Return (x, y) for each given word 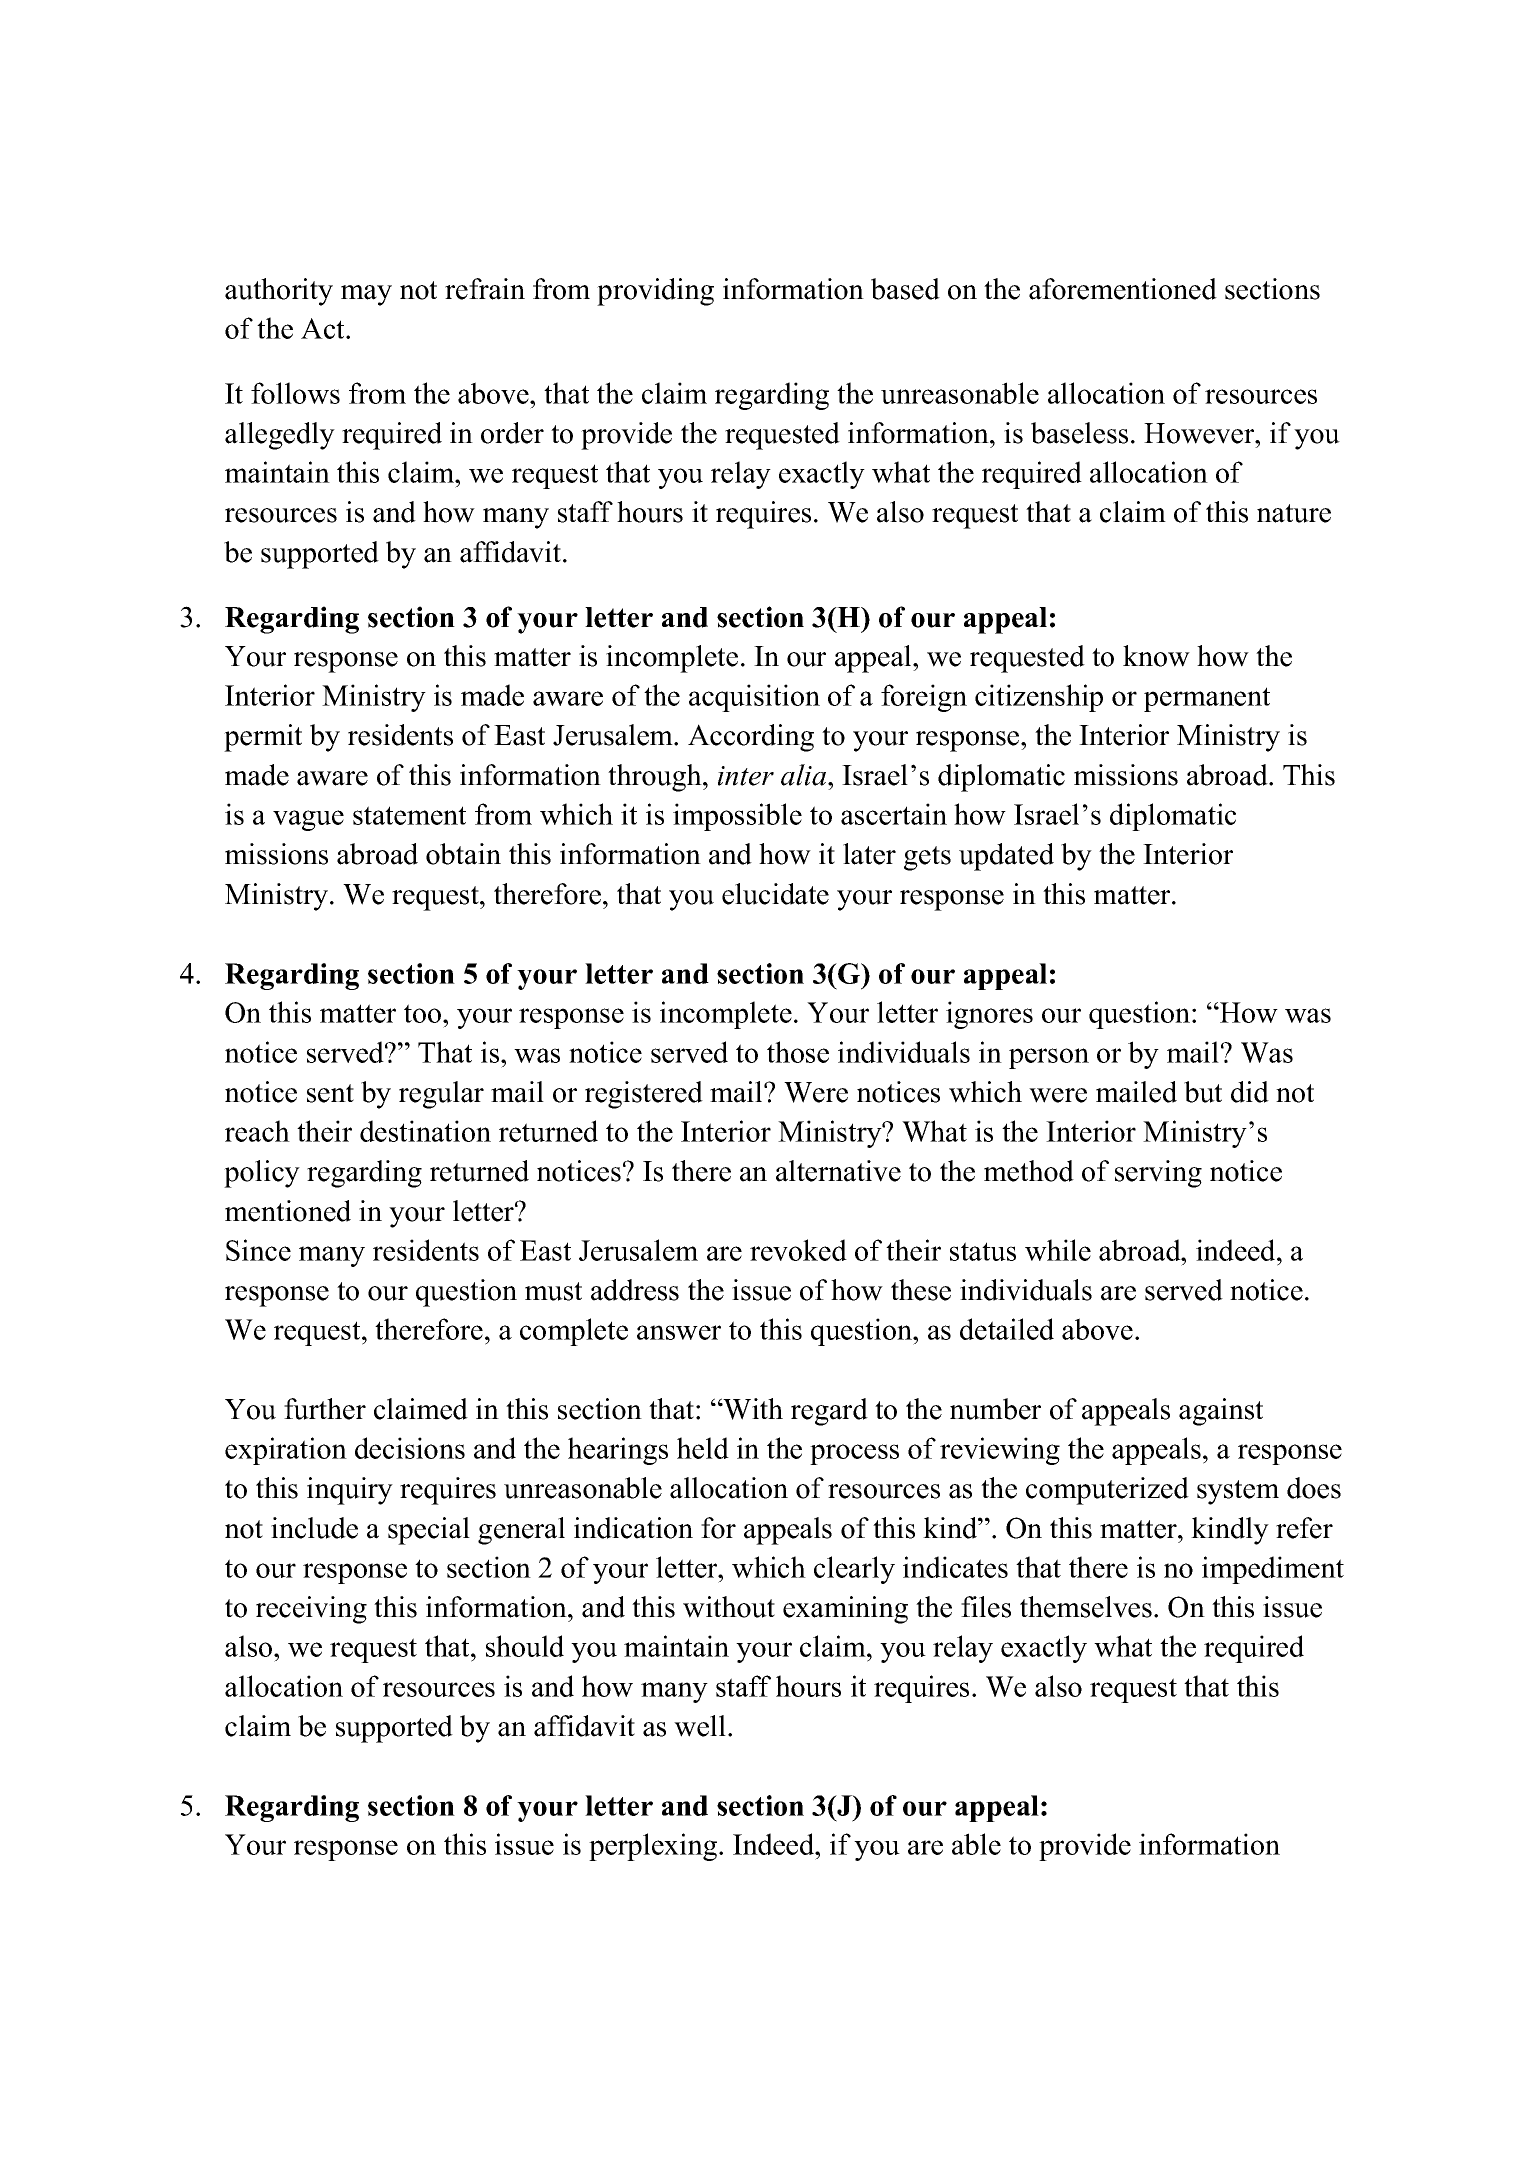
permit (263, 738)
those (798, 1052)
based (905, 289)
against (1221, 1412)
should (525, 1646)
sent (330, 1093)
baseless (1079, 433)
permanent (1207, 699)
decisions (410, 1448)
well (700, 1726)
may (366, 295)
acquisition (754, 698)
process (854, 1454)
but (1203, 1092)
